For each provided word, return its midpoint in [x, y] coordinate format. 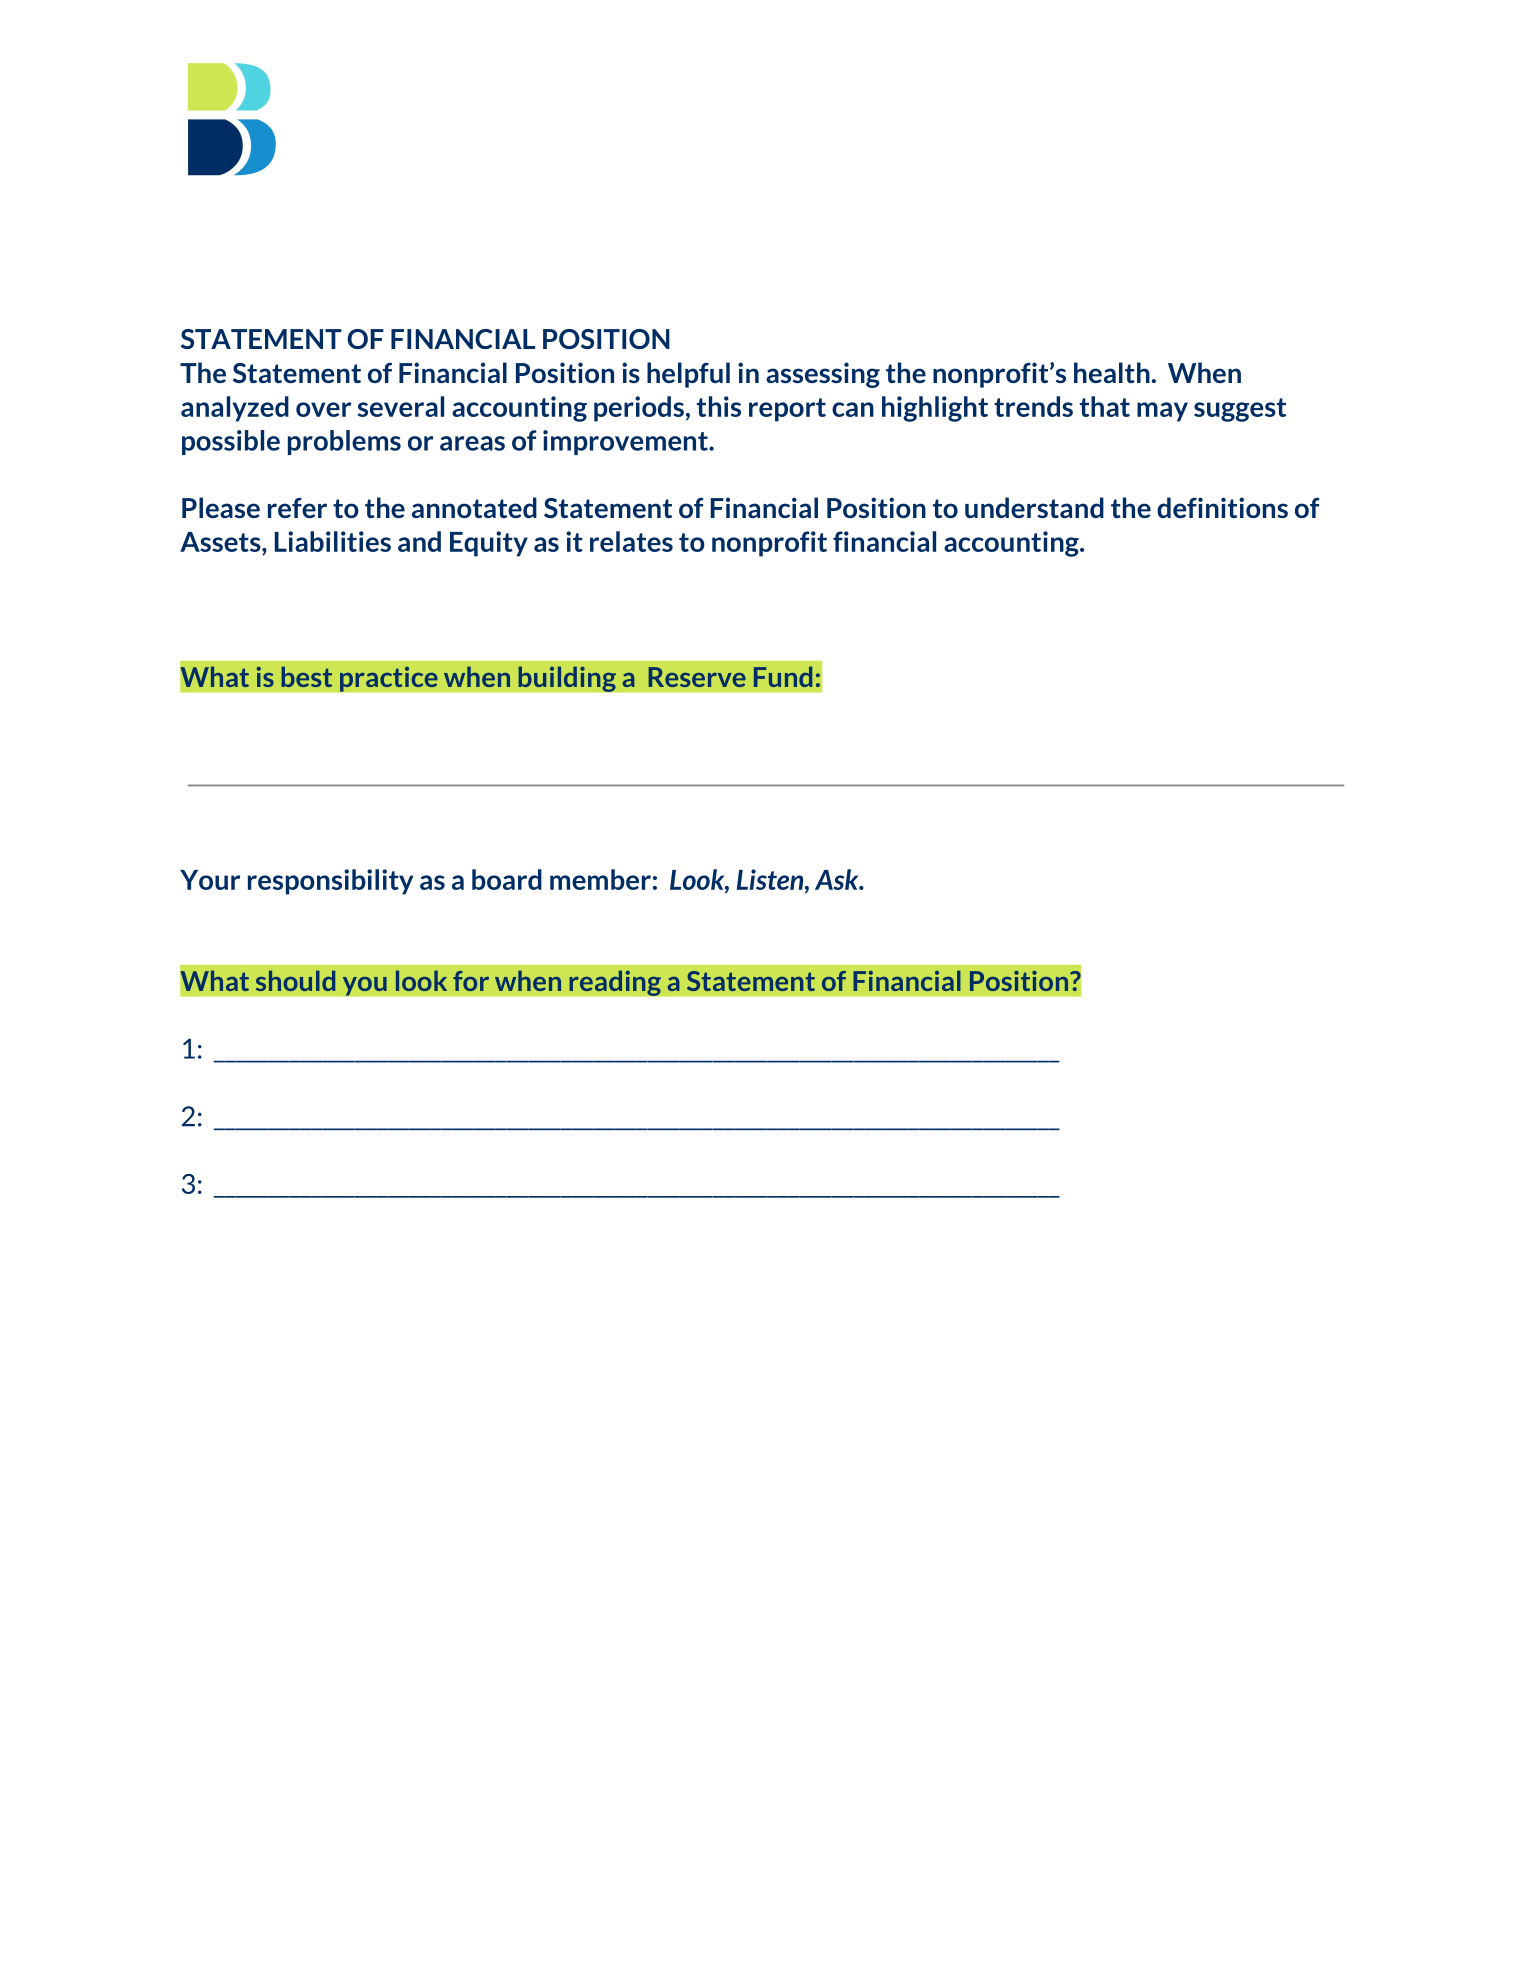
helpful [688, 375]
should [295, 980]
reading [615, 983]
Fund [783, 676]
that [1105, 406]
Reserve [697, 677]
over [323, 409]
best [307, 676]
